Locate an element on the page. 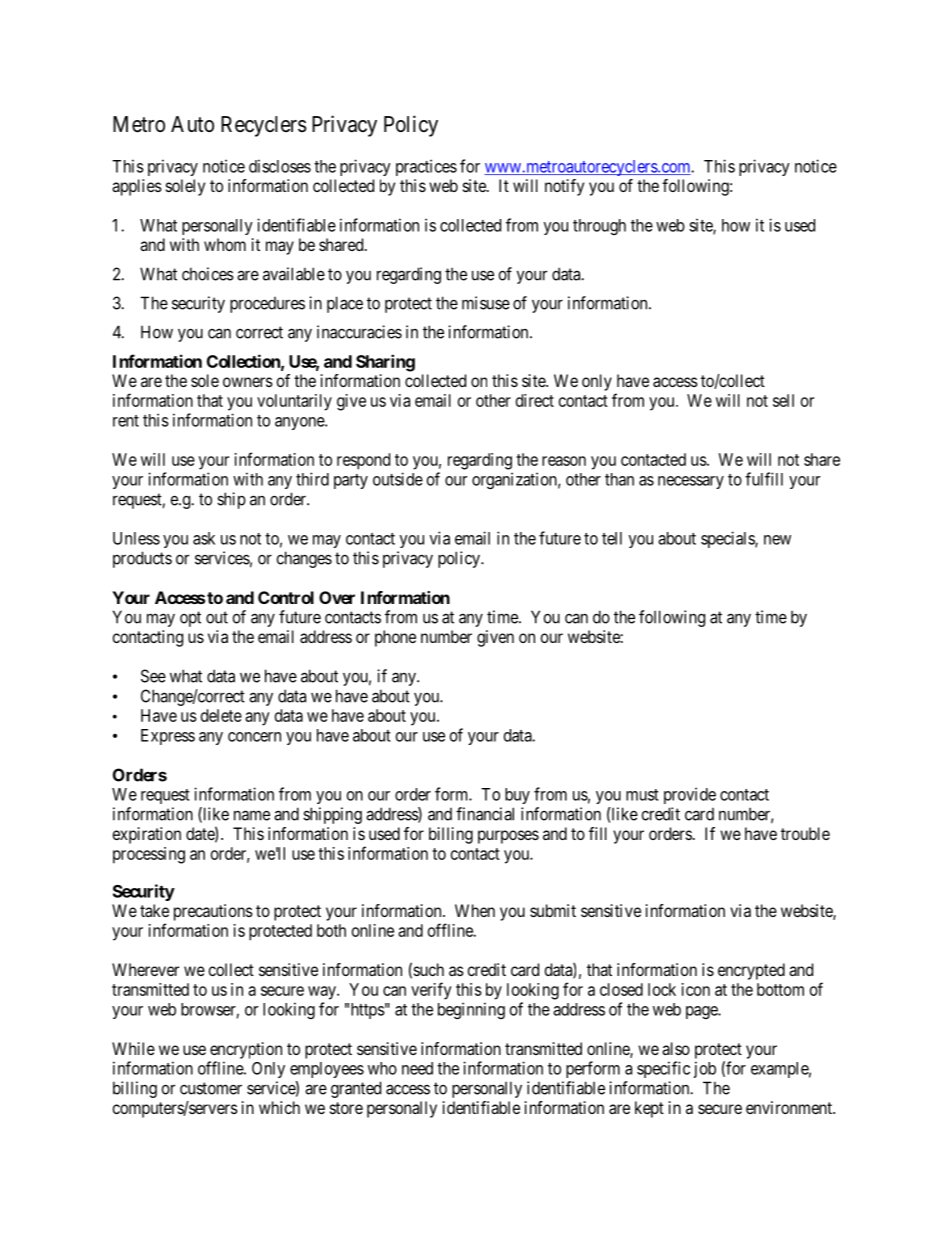  owners is located at coordinates (248, 382).
